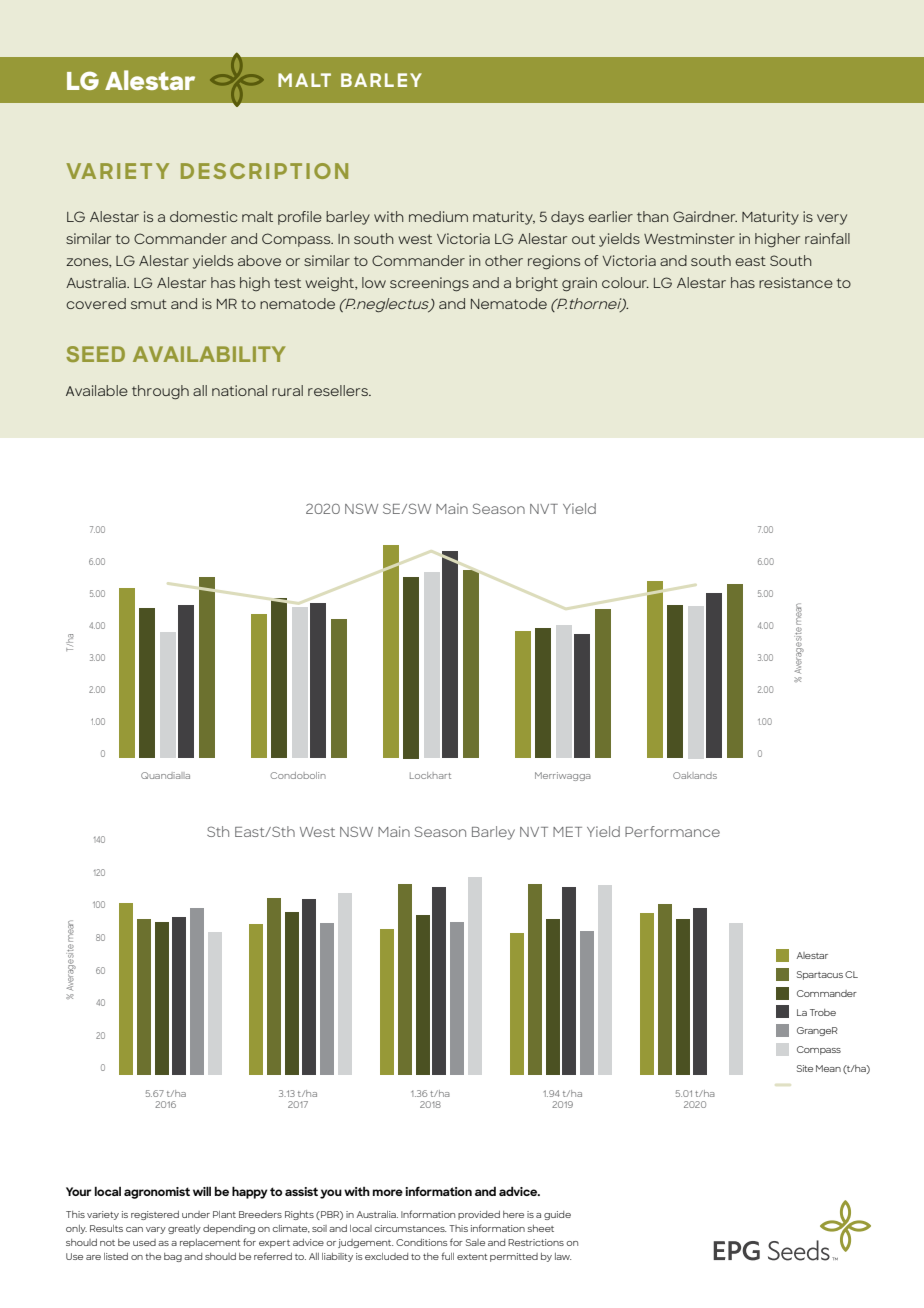  What do you see at coordinates (567, 832) in the screenshot?
I see `MET` at bounding box center [567, 832].
